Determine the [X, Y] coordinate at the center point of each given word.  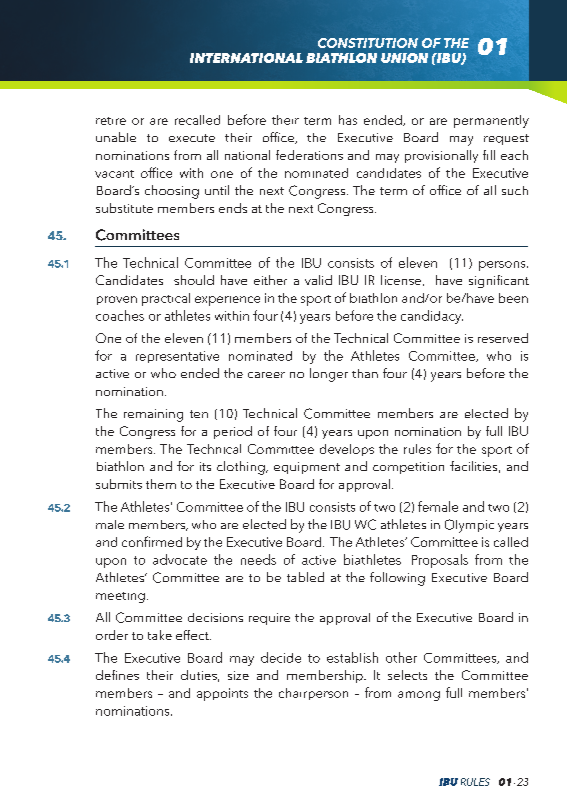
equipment [307, 468]
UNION [404, 58]
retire [111, 121]
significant [499, 281]
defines [117, 675]
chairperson [313, 694]
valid [318, 280]
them [161, 484]
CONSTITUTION [368, 43]
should [194, 280]
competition [408, 468]
